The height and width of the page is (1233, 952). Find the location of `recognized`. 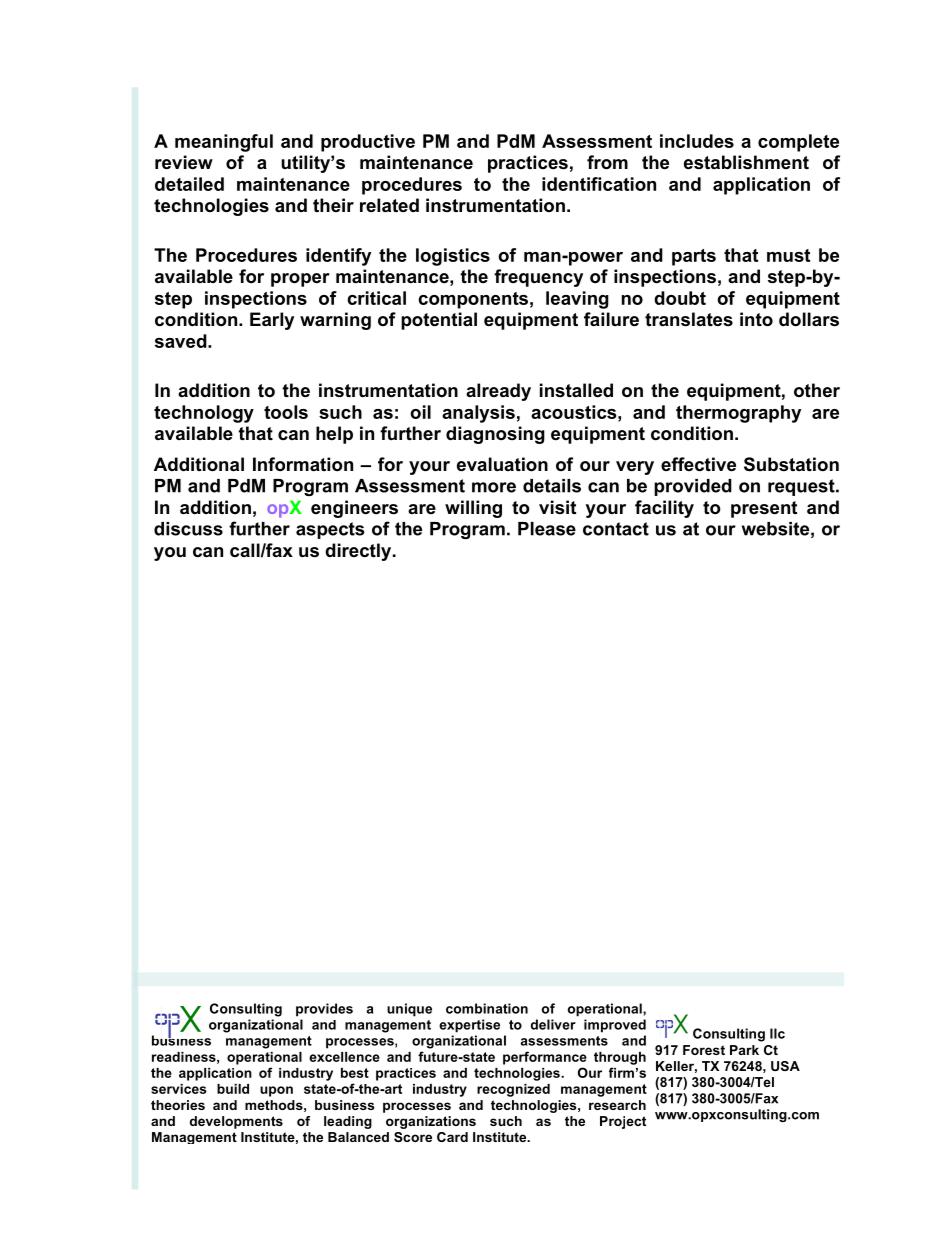

recognized is located at coordinates (513, 1090).
